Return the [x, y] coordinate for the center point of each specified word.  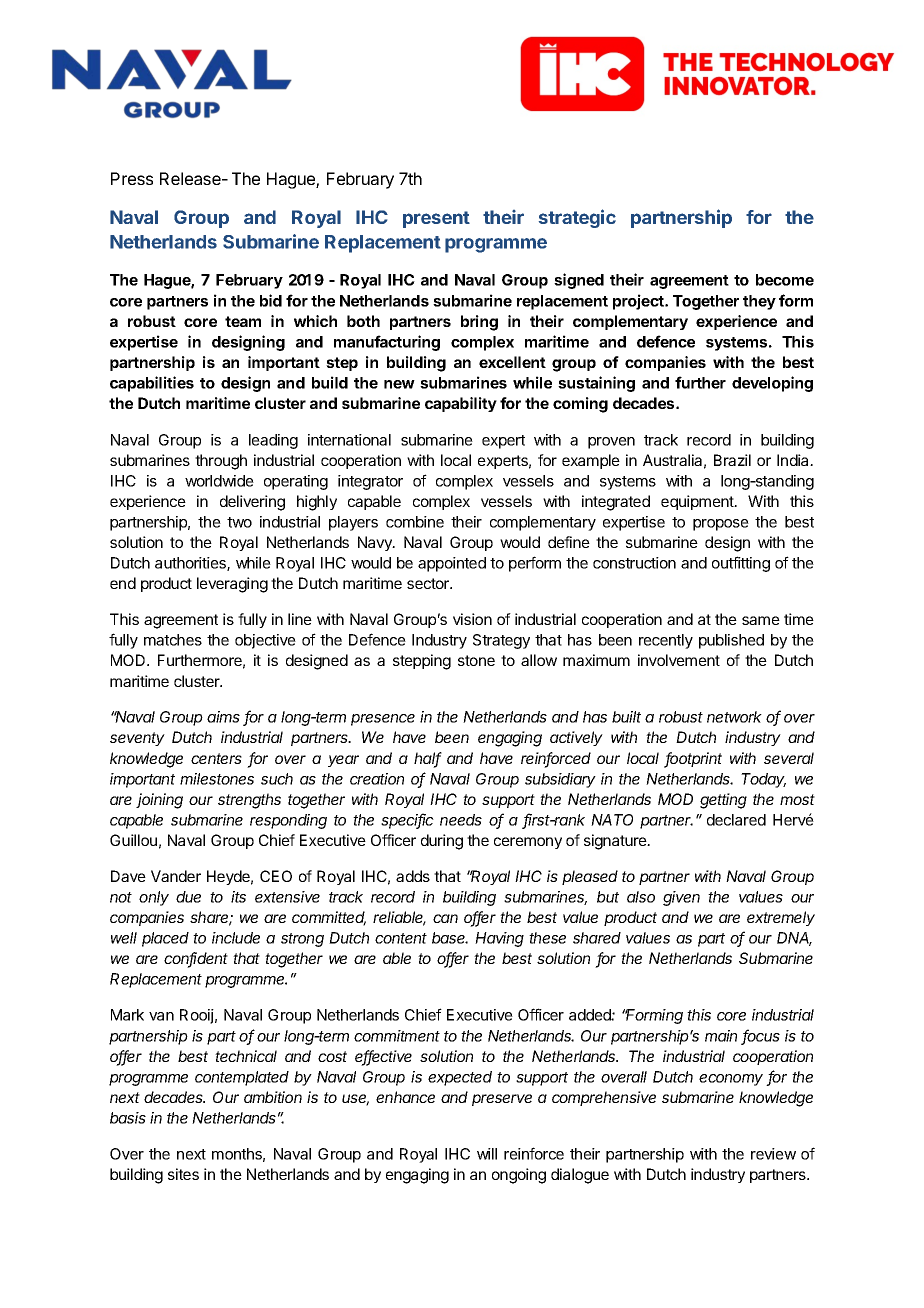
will [487, 1154]
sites [183, 1174]
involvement [679, 660]
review [773, 1154]
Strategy [501, 641]
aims [223, 717]
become [785, 280]
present [436, 219]
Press [132, 178]
